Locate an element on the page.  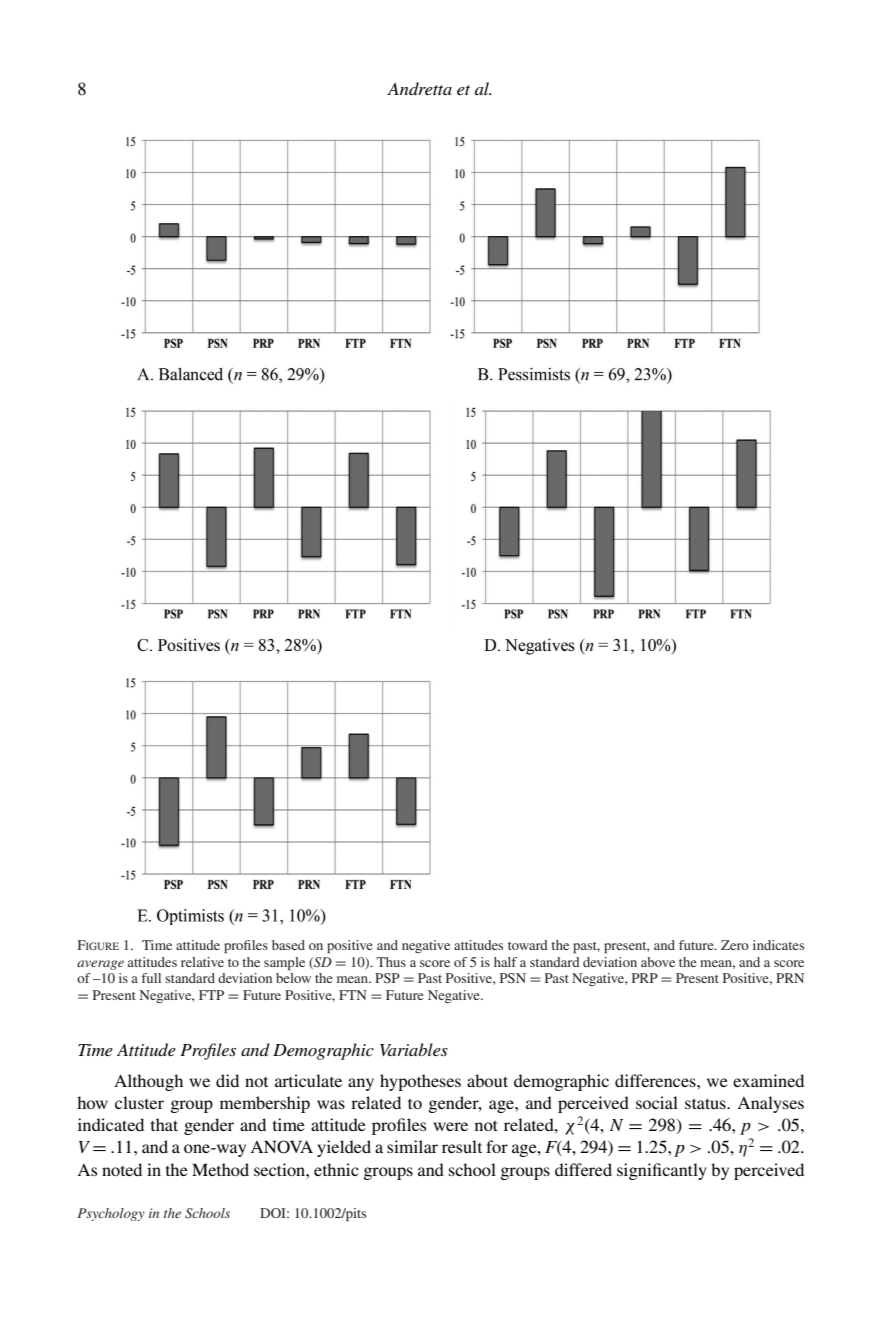
were is located at coordinates (450, 1126).
